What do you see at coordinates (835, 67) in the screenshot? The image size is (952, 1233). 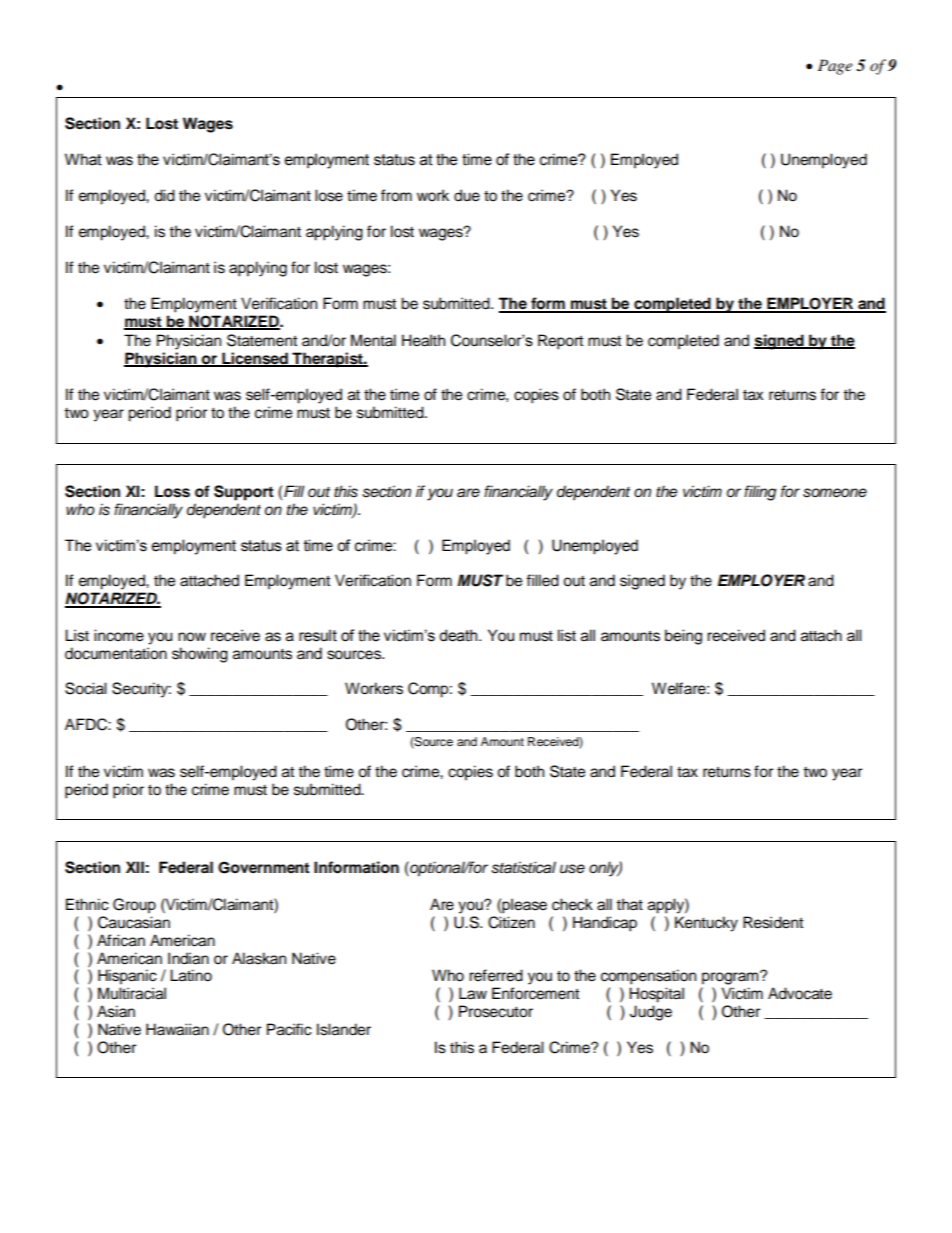 I see `Page` at bounding box center [835, 67].
